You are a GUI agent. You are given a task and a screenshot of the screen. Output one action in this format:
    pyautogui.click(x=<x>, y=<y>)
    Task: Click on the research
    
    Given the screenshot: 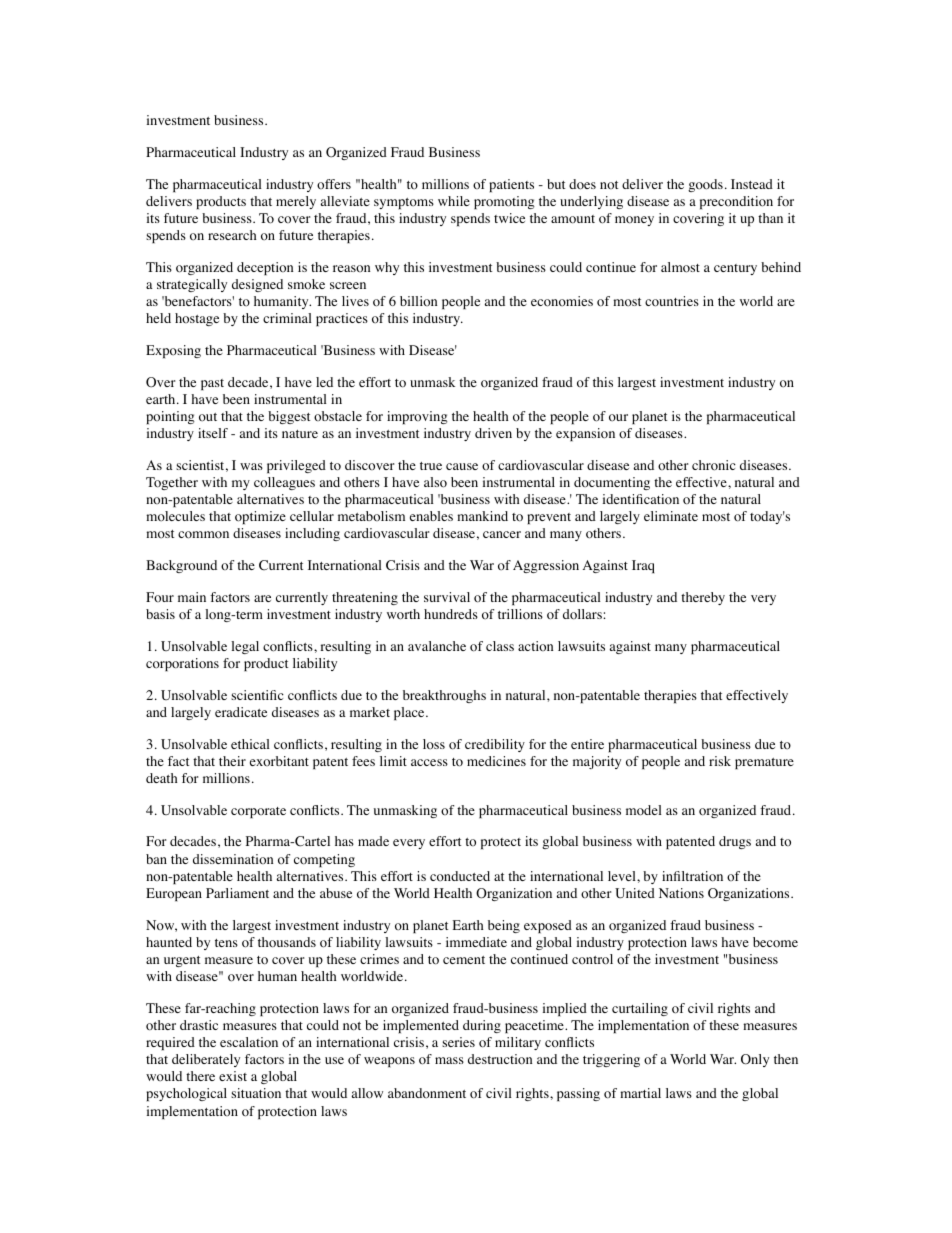 What is the action you would take?
    pyautogui.click(x=232, y=235)
